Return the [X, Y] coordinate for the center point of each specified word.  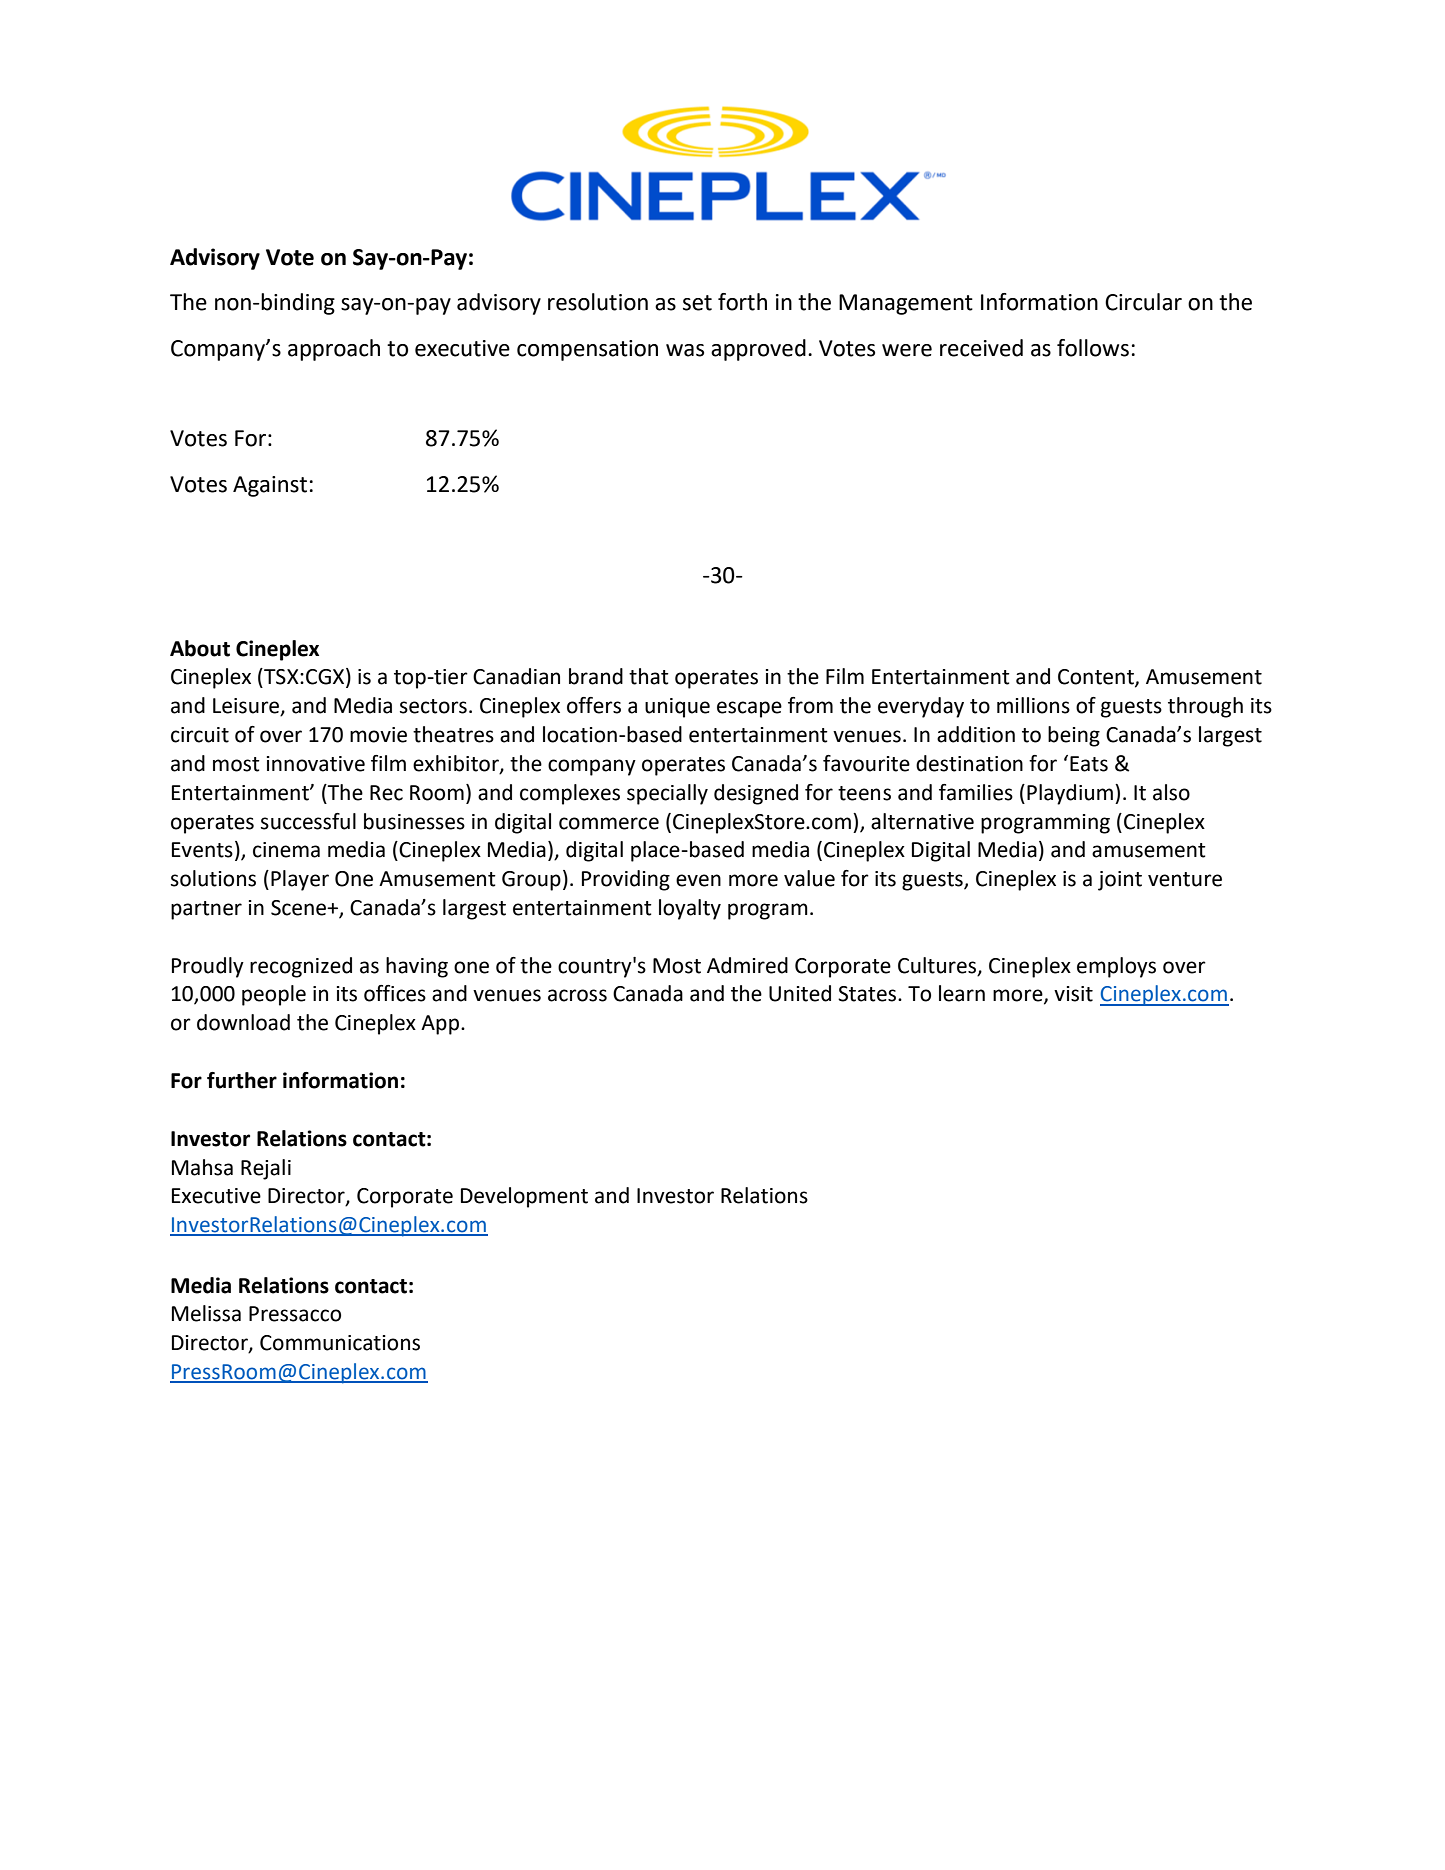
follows [1093, 348]
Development [524, 1197]
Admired [747, 965]
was [685, 350]
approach [334, 350]
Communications [340, 1343]
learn [962, 993]
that [649, 676]
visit [1073, 994]
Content [1097, 678]
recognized [301, 967]
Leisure [247, 707]
